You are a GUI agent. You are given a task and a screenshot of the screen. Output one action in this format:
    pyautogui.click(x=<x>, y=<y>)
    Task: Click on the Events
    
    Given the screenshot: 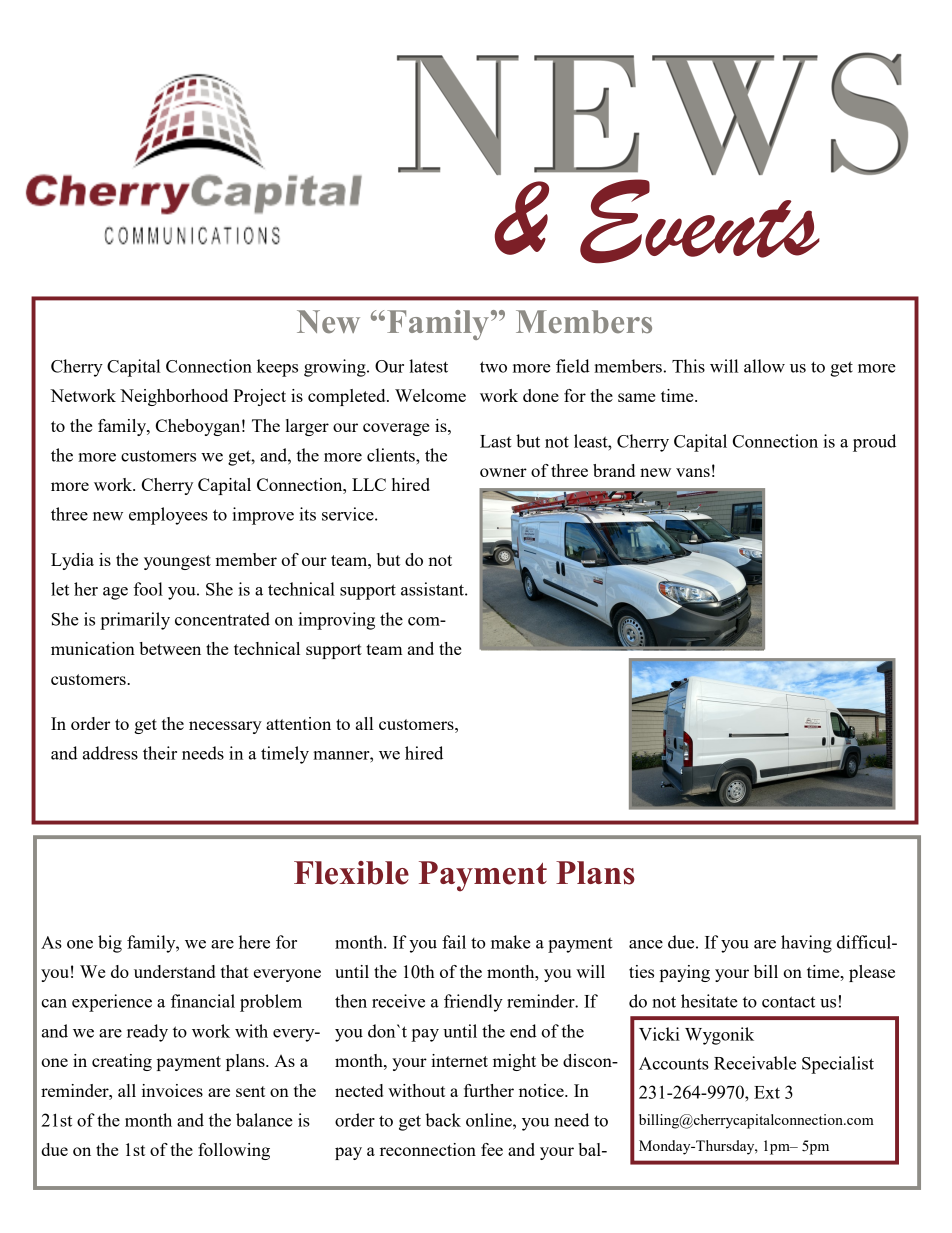 What is the action you would take?
    pyautogui.click(x=700, y=221)
